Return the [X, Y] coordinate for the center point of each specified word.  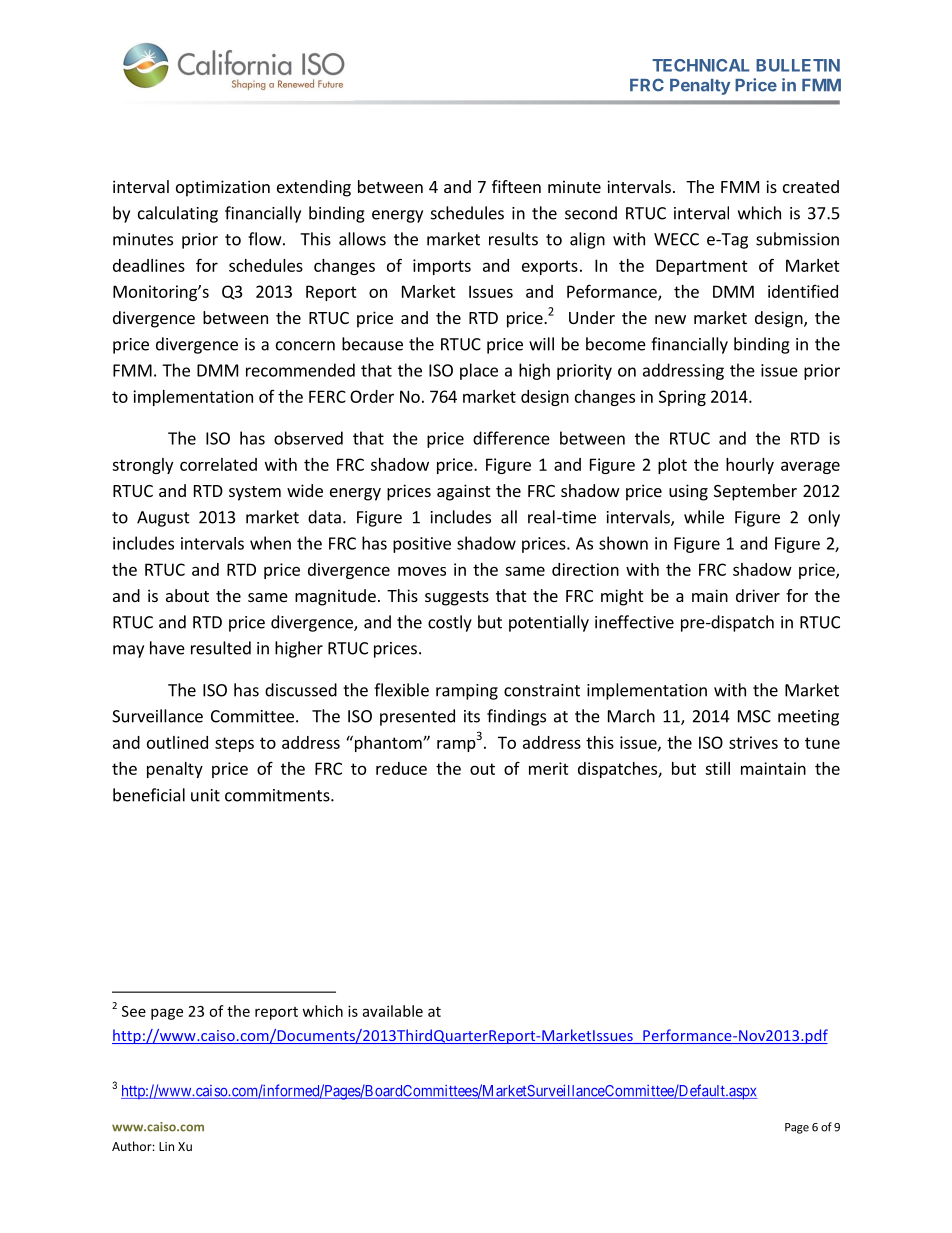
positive [422, 545]
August [163, 519]
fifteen [516, 186]
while [704, 517]
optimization [223, 188]
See [134, 1011]
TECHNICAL [701, 65]
